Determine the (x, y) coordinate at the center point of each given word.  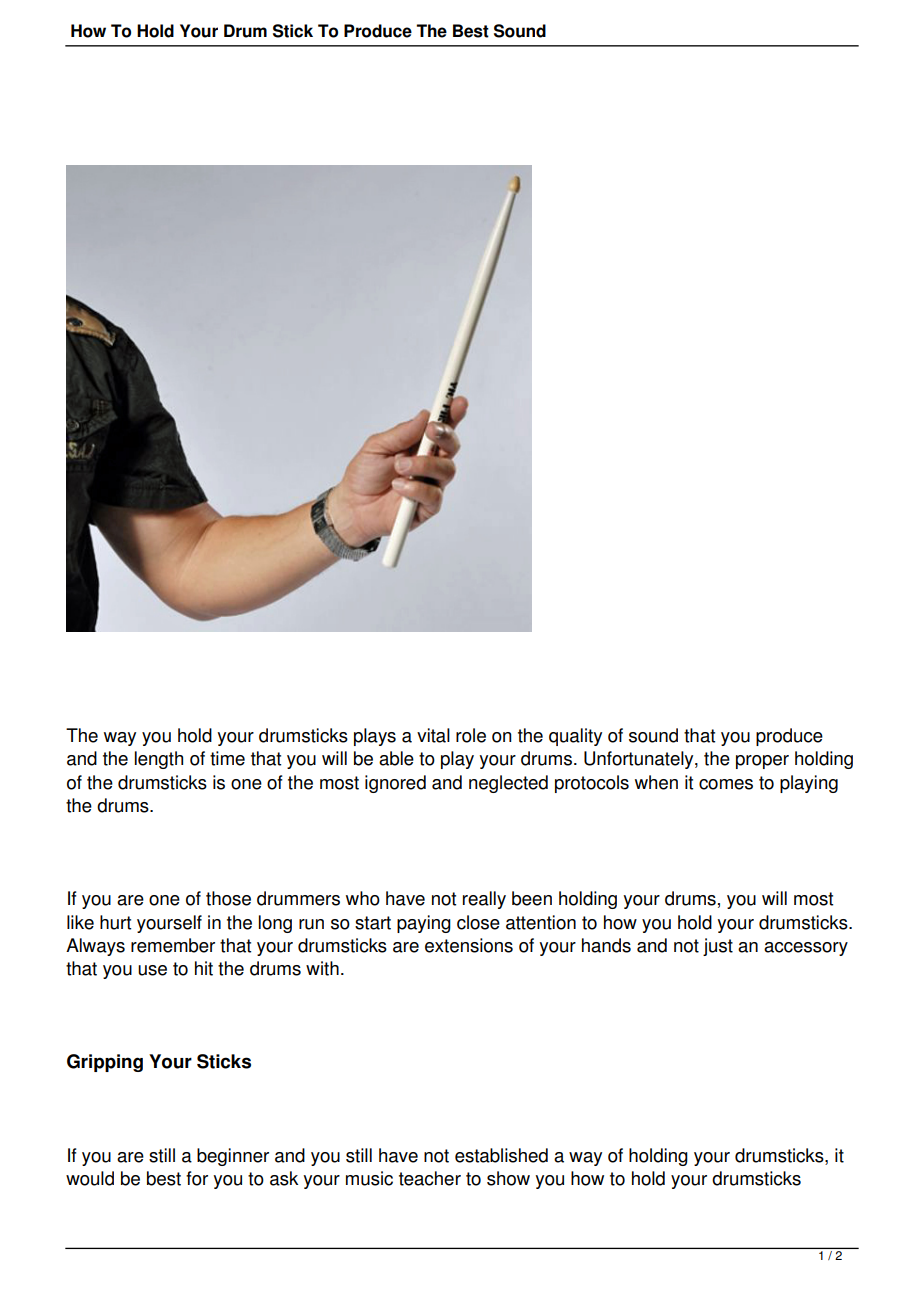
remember (173, 945)
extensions (469, 945)
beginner (233, 1157)
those (228, 898)
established (501, 1155)
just (718, 947)
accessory (806, 949)
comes (726, 784)
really (484, 900)
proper (762, 762)
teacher (430, 1178)
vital (433, 735)
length (159, 760)
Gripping (105, 1063)
